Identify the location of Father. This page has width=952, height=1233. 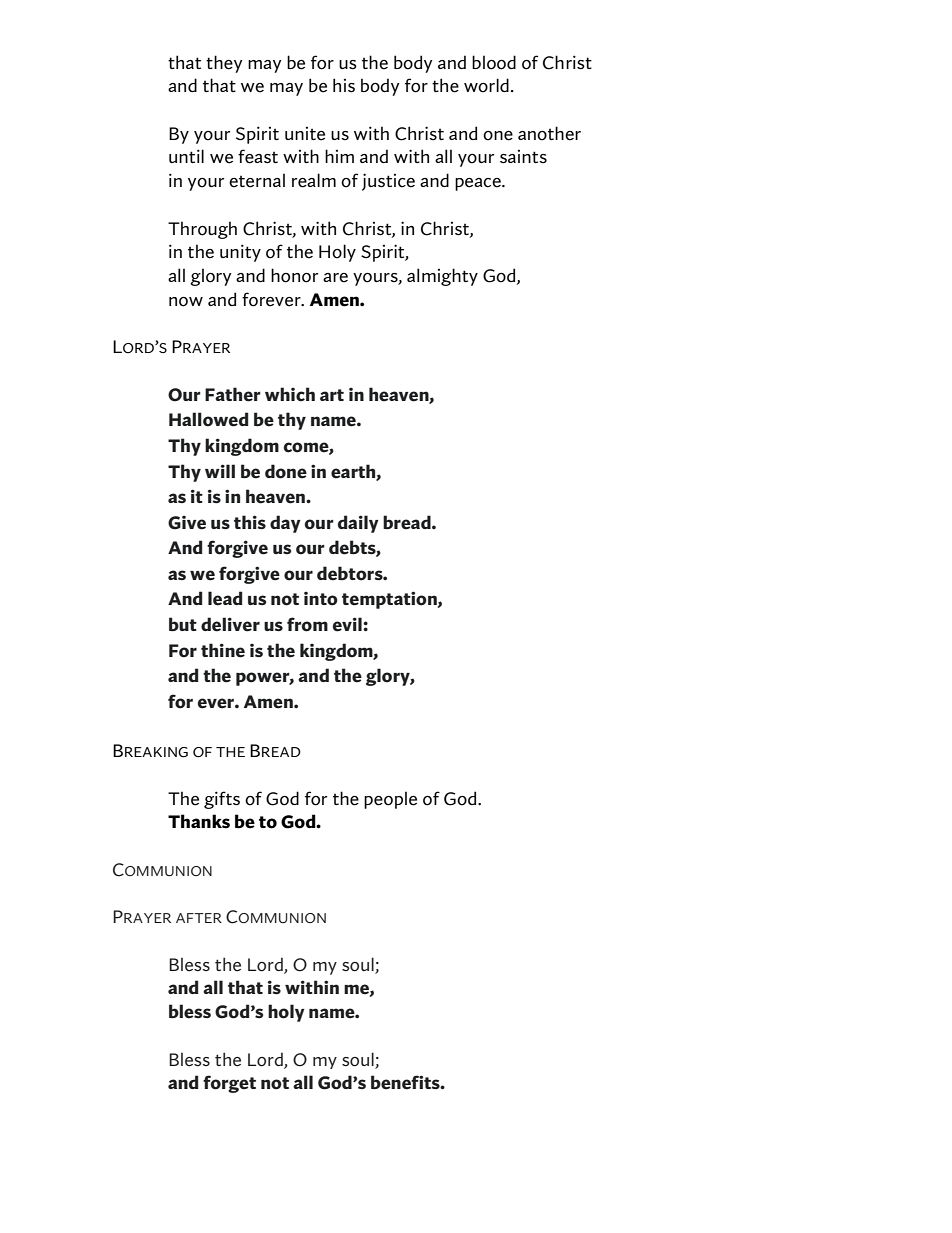
(233, 394).
